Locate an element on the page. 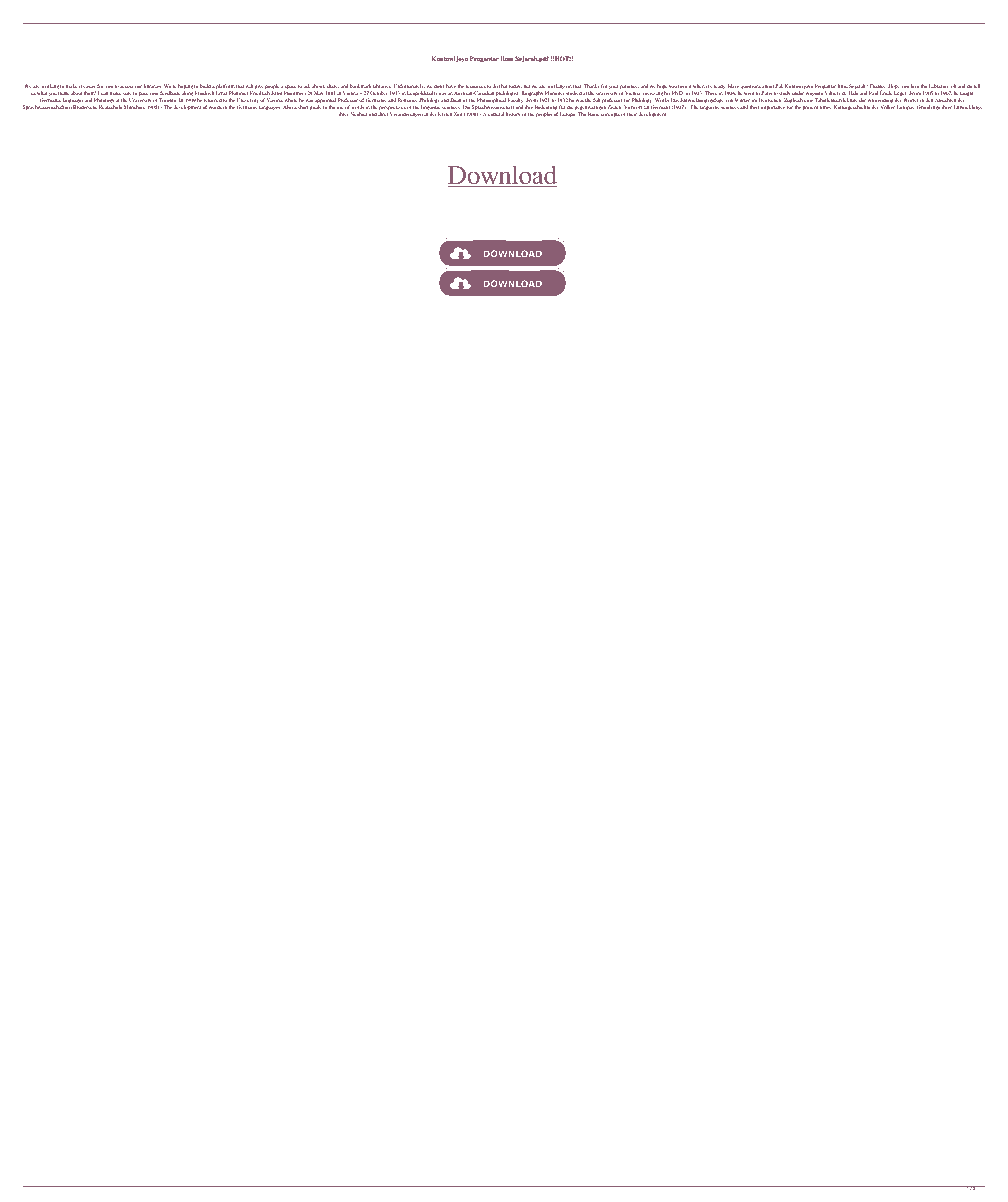  letzten is located at coordinates (445, 114).
